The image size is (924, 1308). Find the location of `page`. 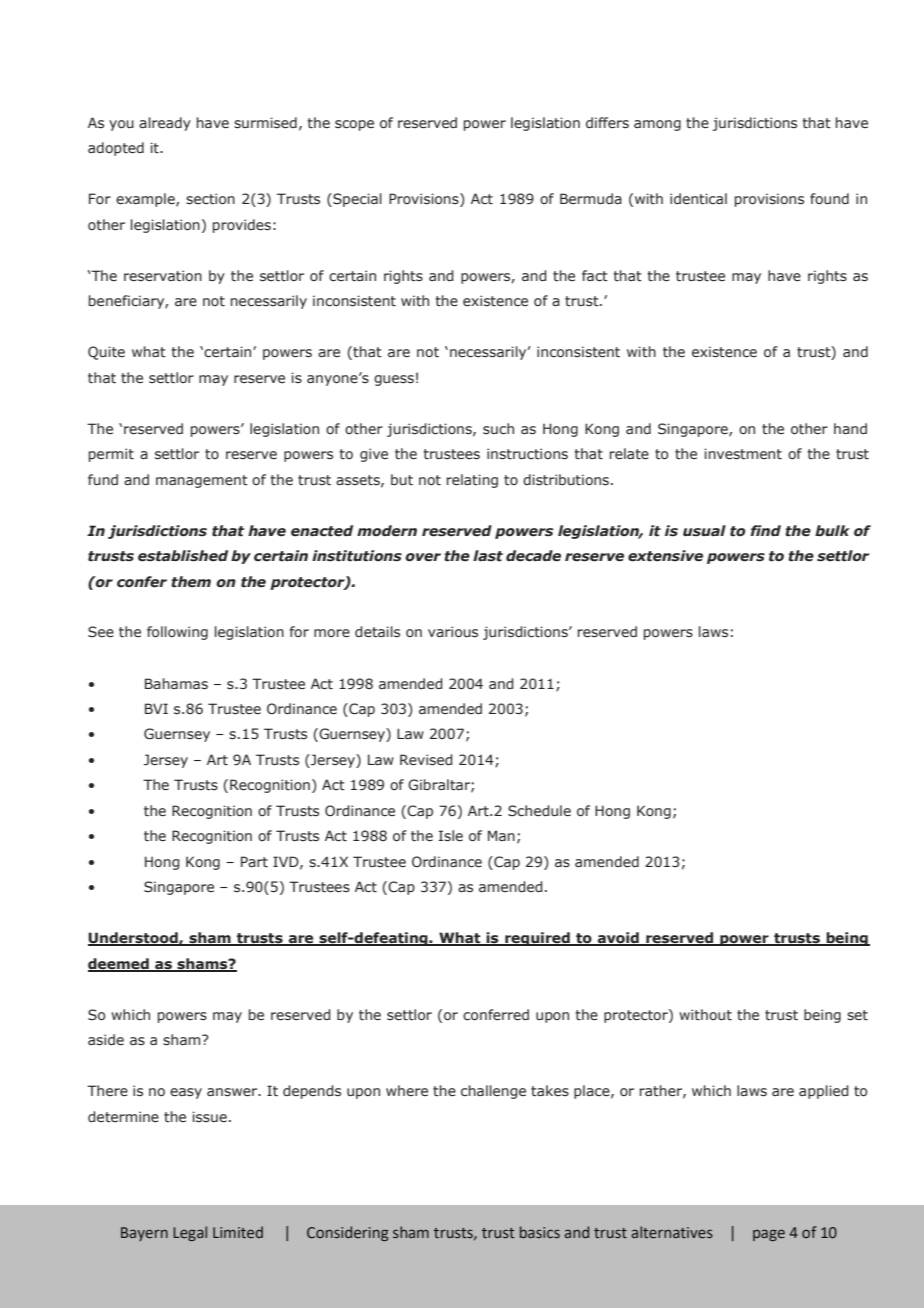

page is located at coordinates (769, 1235).
